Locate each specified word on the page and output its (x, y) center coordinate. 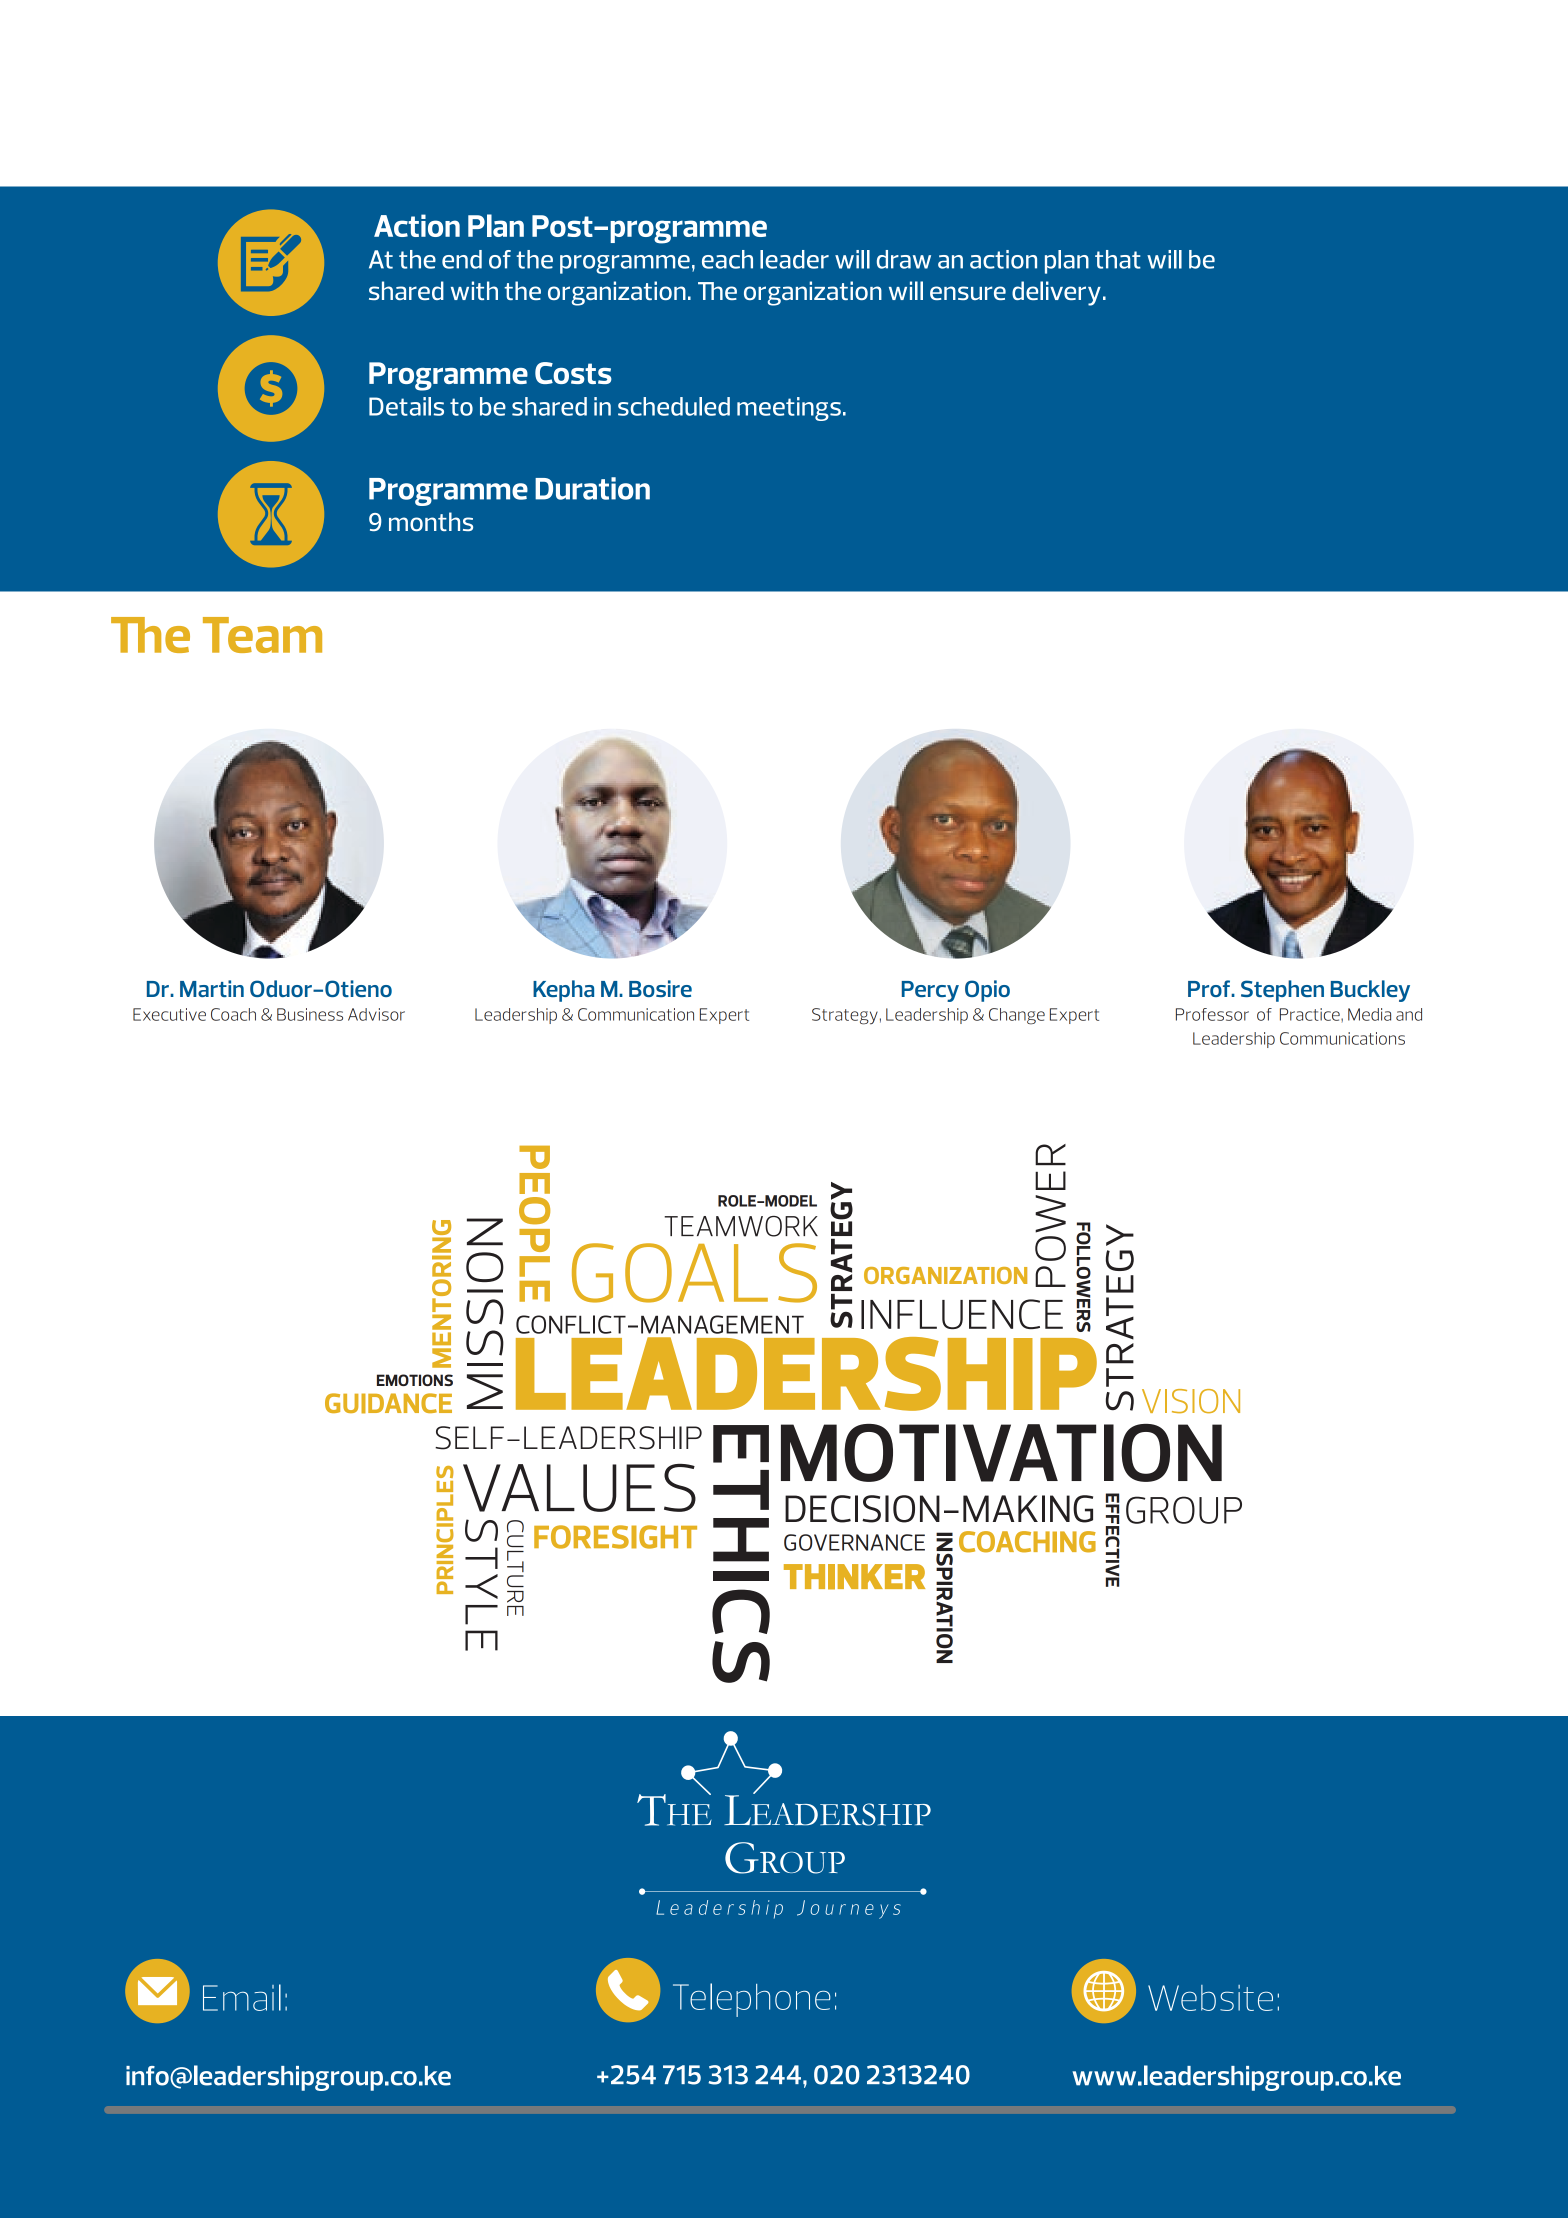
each (727, 259)
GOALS (694, 1273)
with (474, 290)
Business (310, 1014)
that (1118, 259)
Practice (1311, 1014)
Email (242, 1997)
